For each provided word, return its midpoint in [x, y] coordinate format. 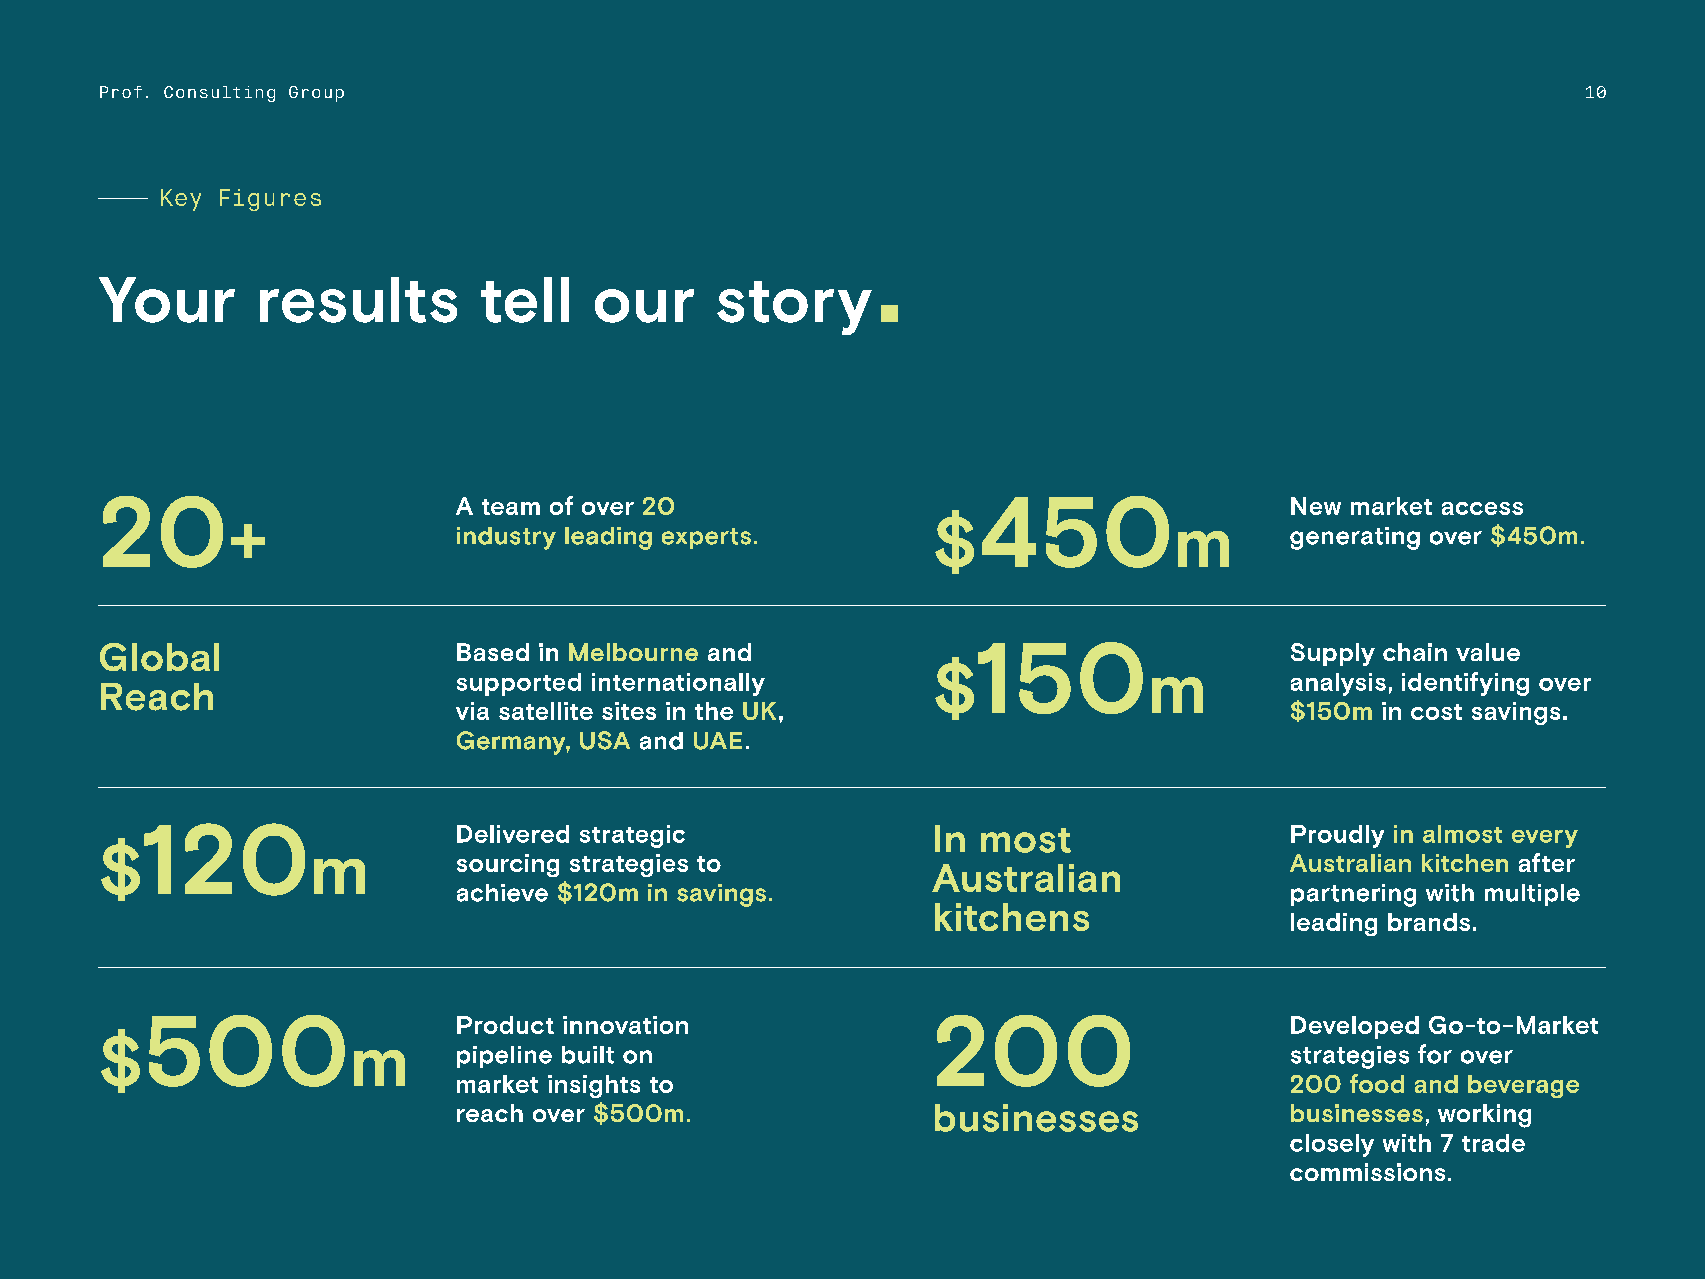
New [1316, 506]
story [794, 308]
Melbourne [633, 652]
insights [594, 1086]
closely [1332, 1145]
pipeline [504, 1057]
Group [316, 94]
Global [159, 657]
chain [1415, 652]
